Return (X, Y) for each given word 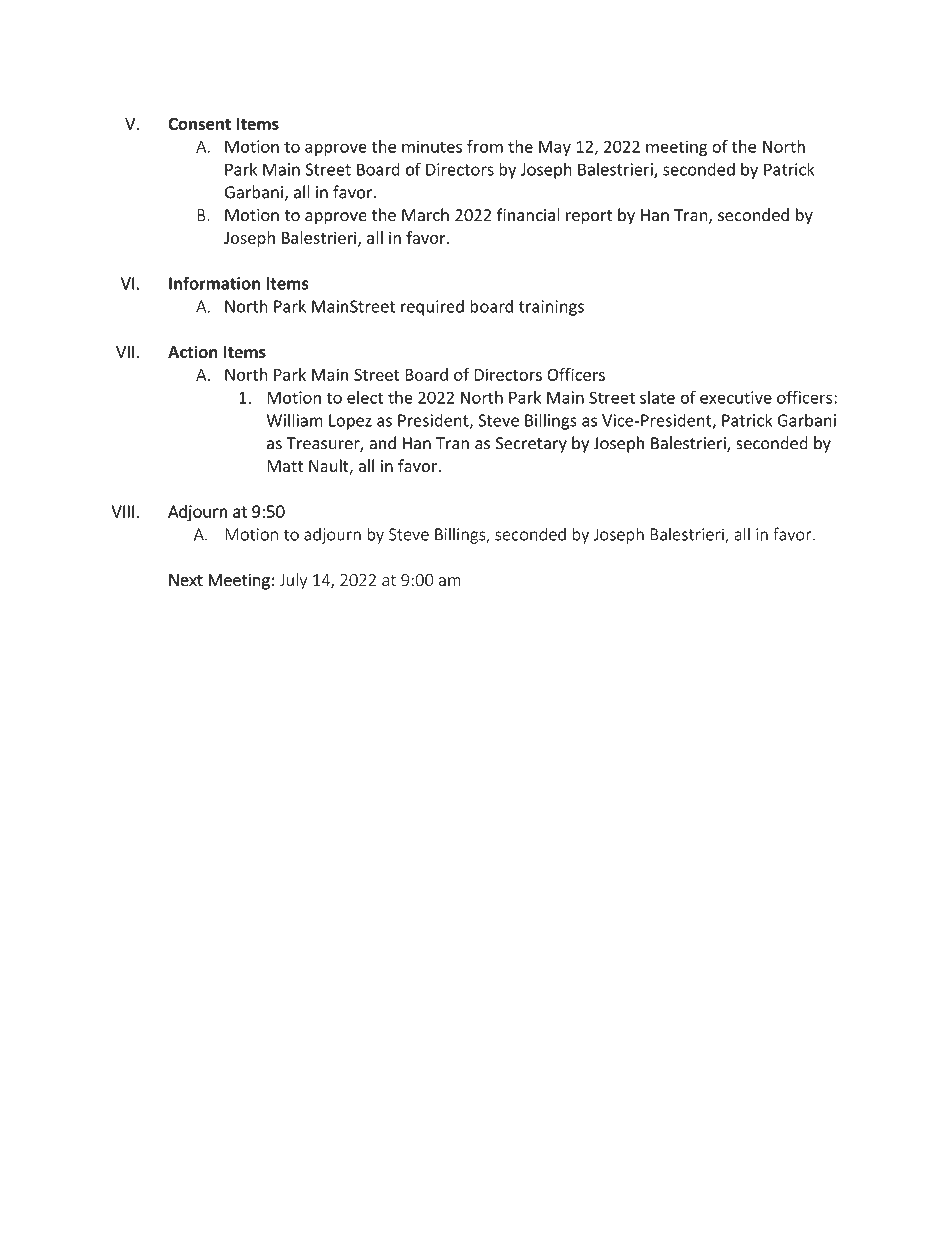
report (589, 217)
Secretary (531, 445)
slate (657, 397)
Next (186, 580)
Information (214, 283)
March (425, 215)
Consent (199, 124)
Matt (285, 466)
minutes (432, 146)
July (293, 581)
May (555, 148)
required (432, 307)
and (382, 443)
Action (193, 352)
